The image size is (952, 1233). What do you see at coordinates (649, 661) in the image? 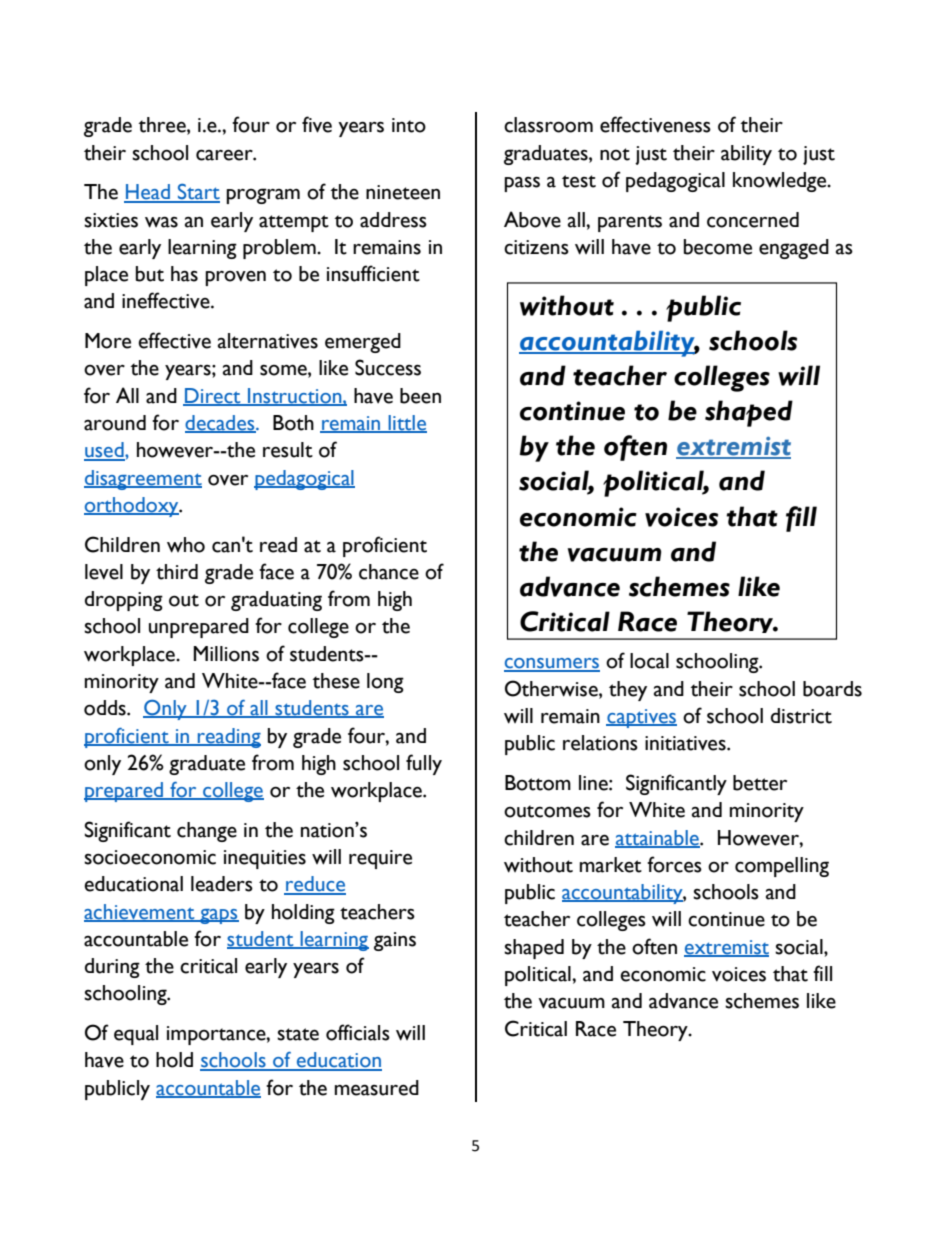
I see `local` at bounding box center [649, 661].
